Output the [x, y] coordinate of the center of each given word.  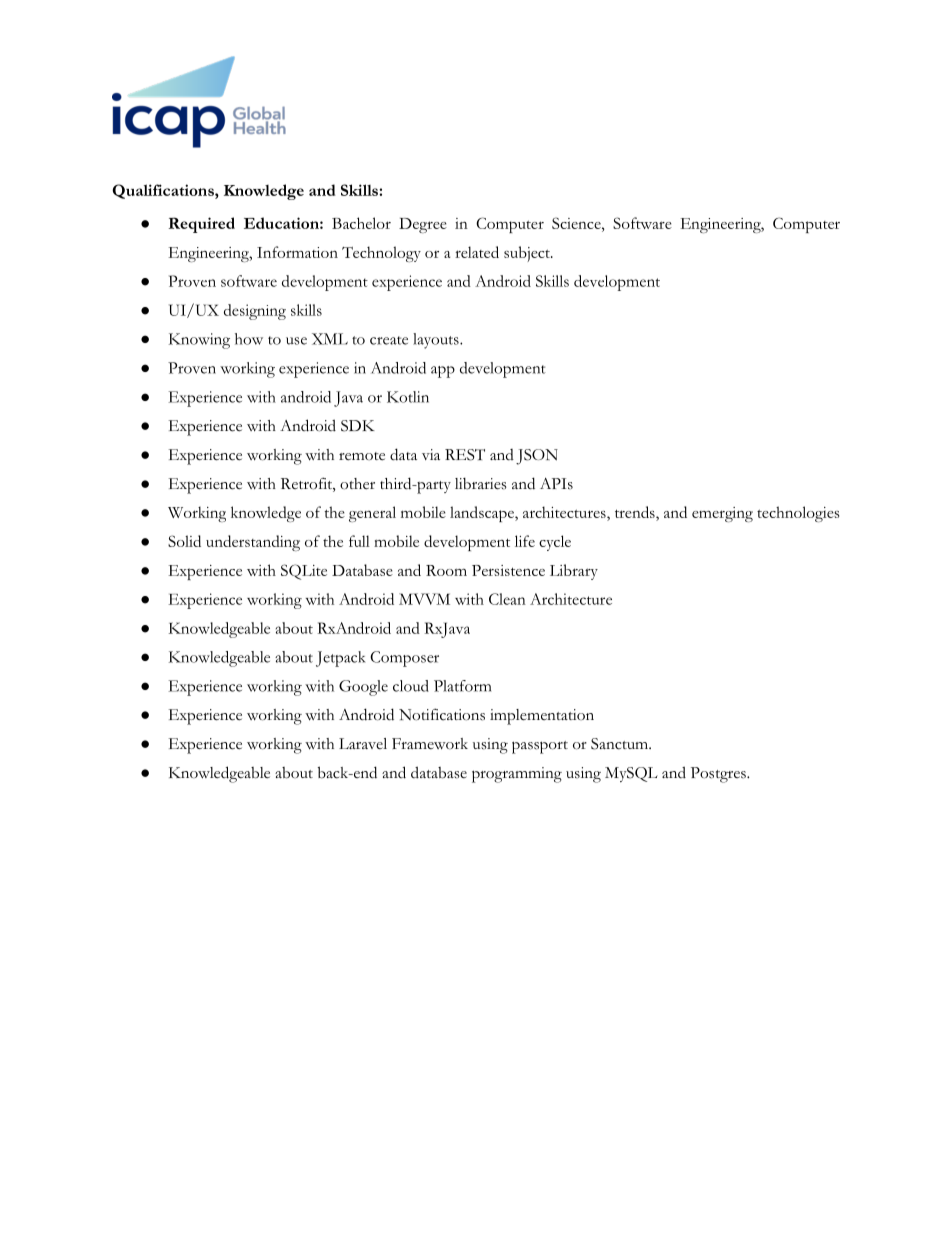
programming [517, 775]
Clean [507, 599]
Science [577, 223]
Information [297, 252]
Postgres [719, 775]
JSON [537, 457]
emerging [722, 514]
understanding [253, 543]
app [443, 372]
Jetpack [340, 659]
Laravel [363, 743]
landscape [483, 514]
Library [574, 572]
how [249, 339]
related [477, 252]
